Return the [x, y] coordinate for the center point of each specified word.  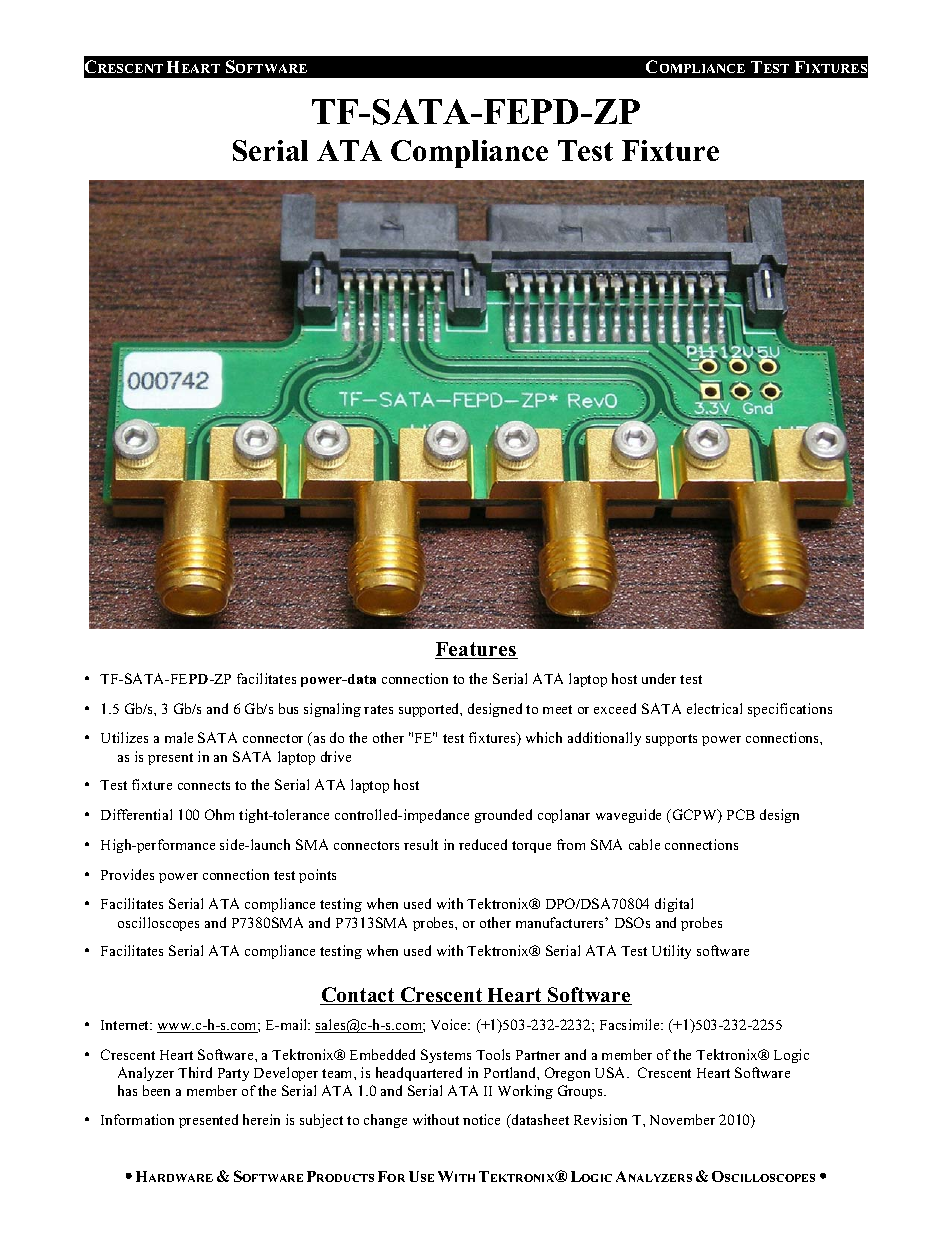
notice [481, 1119]
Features [476, 650]
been [156, 1090]
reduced [483, 844]
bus [288, 708]
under [659, 678]
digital [674, 905]
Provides [127, 874]
